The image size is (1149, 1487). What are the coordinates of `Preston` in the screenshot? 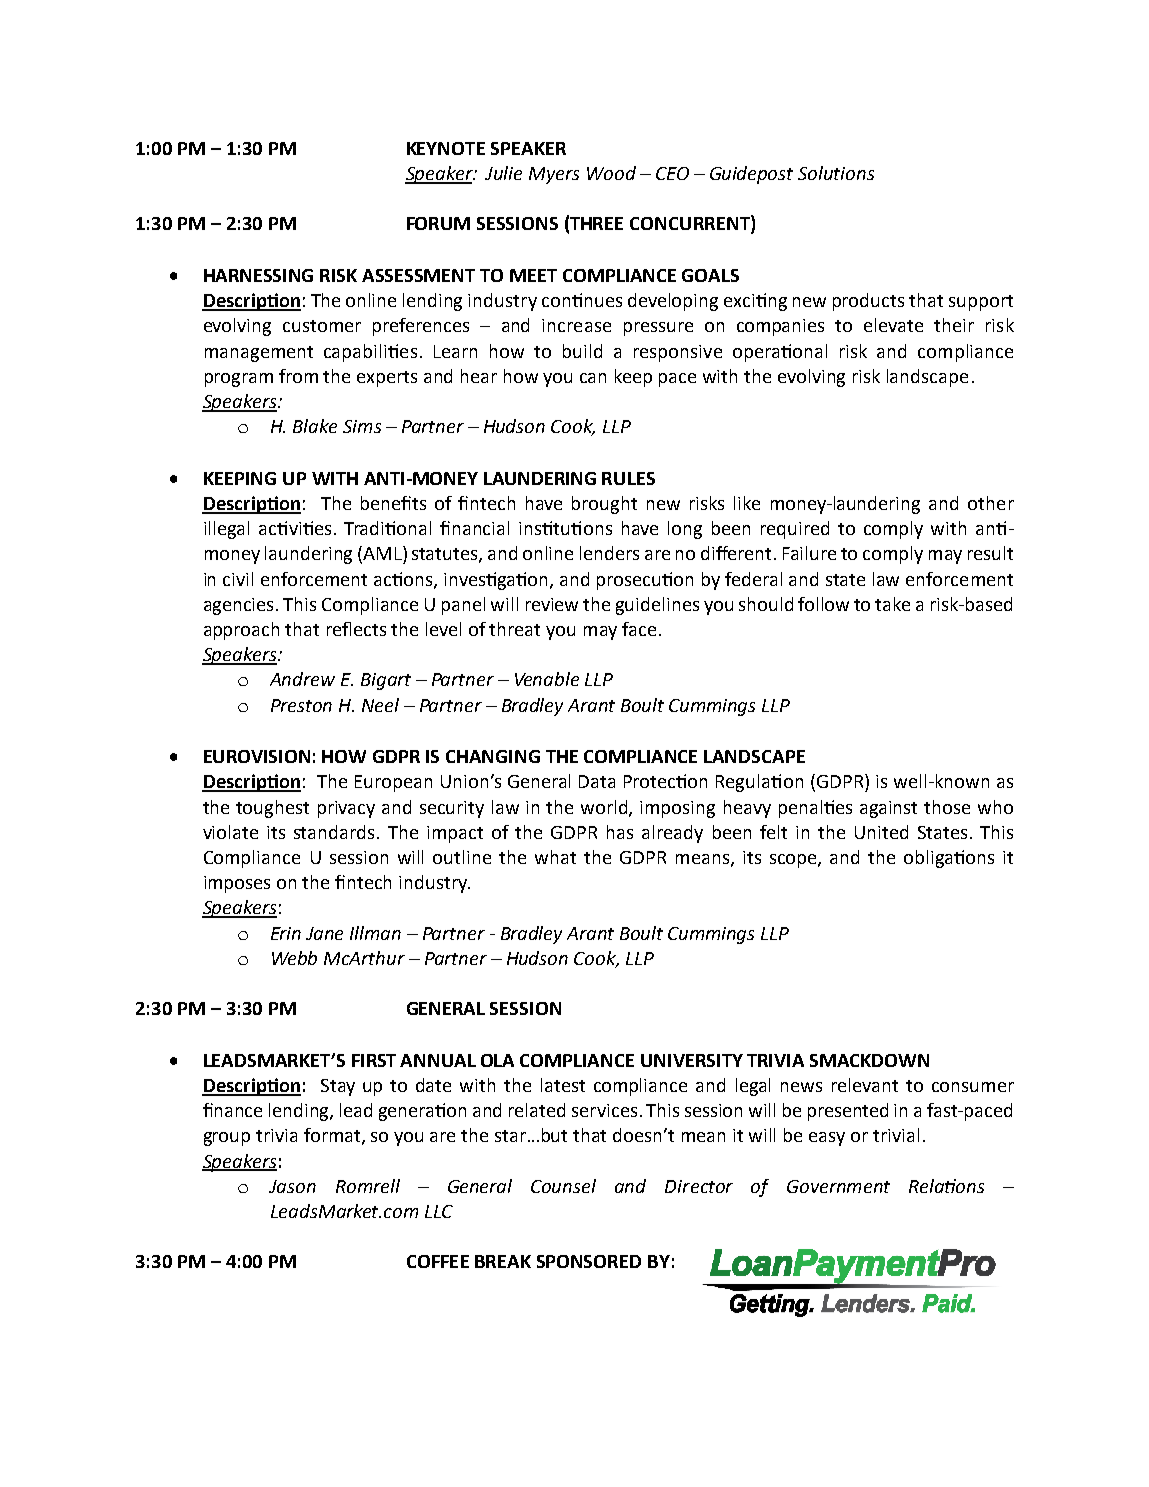 It's located at (301, 705).
